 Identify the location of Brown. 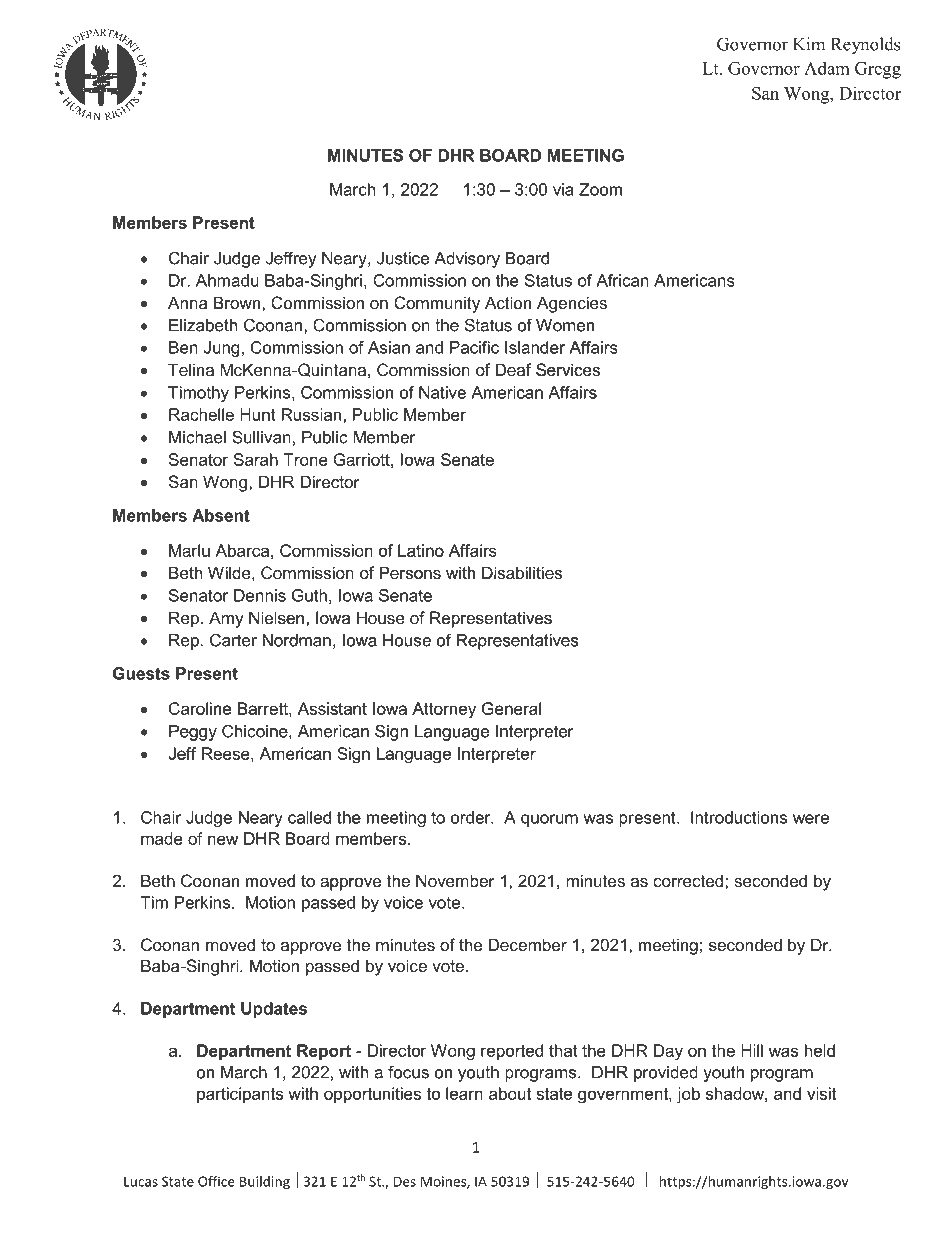
(237, 302).
